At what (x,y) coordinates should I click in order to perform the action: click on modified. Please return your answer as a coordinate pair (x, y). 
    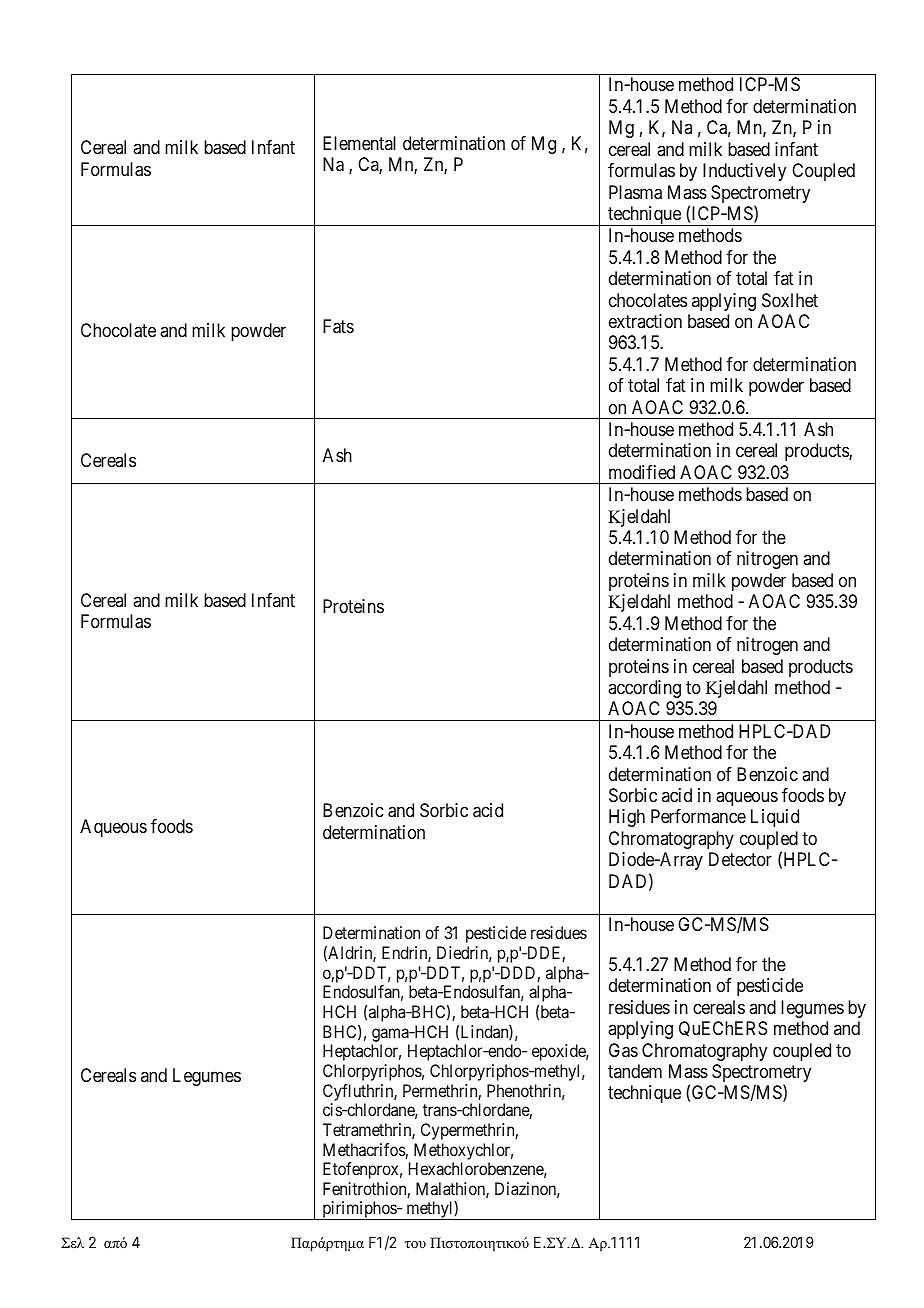
    Looking at the image, I should click on (642, 472).
